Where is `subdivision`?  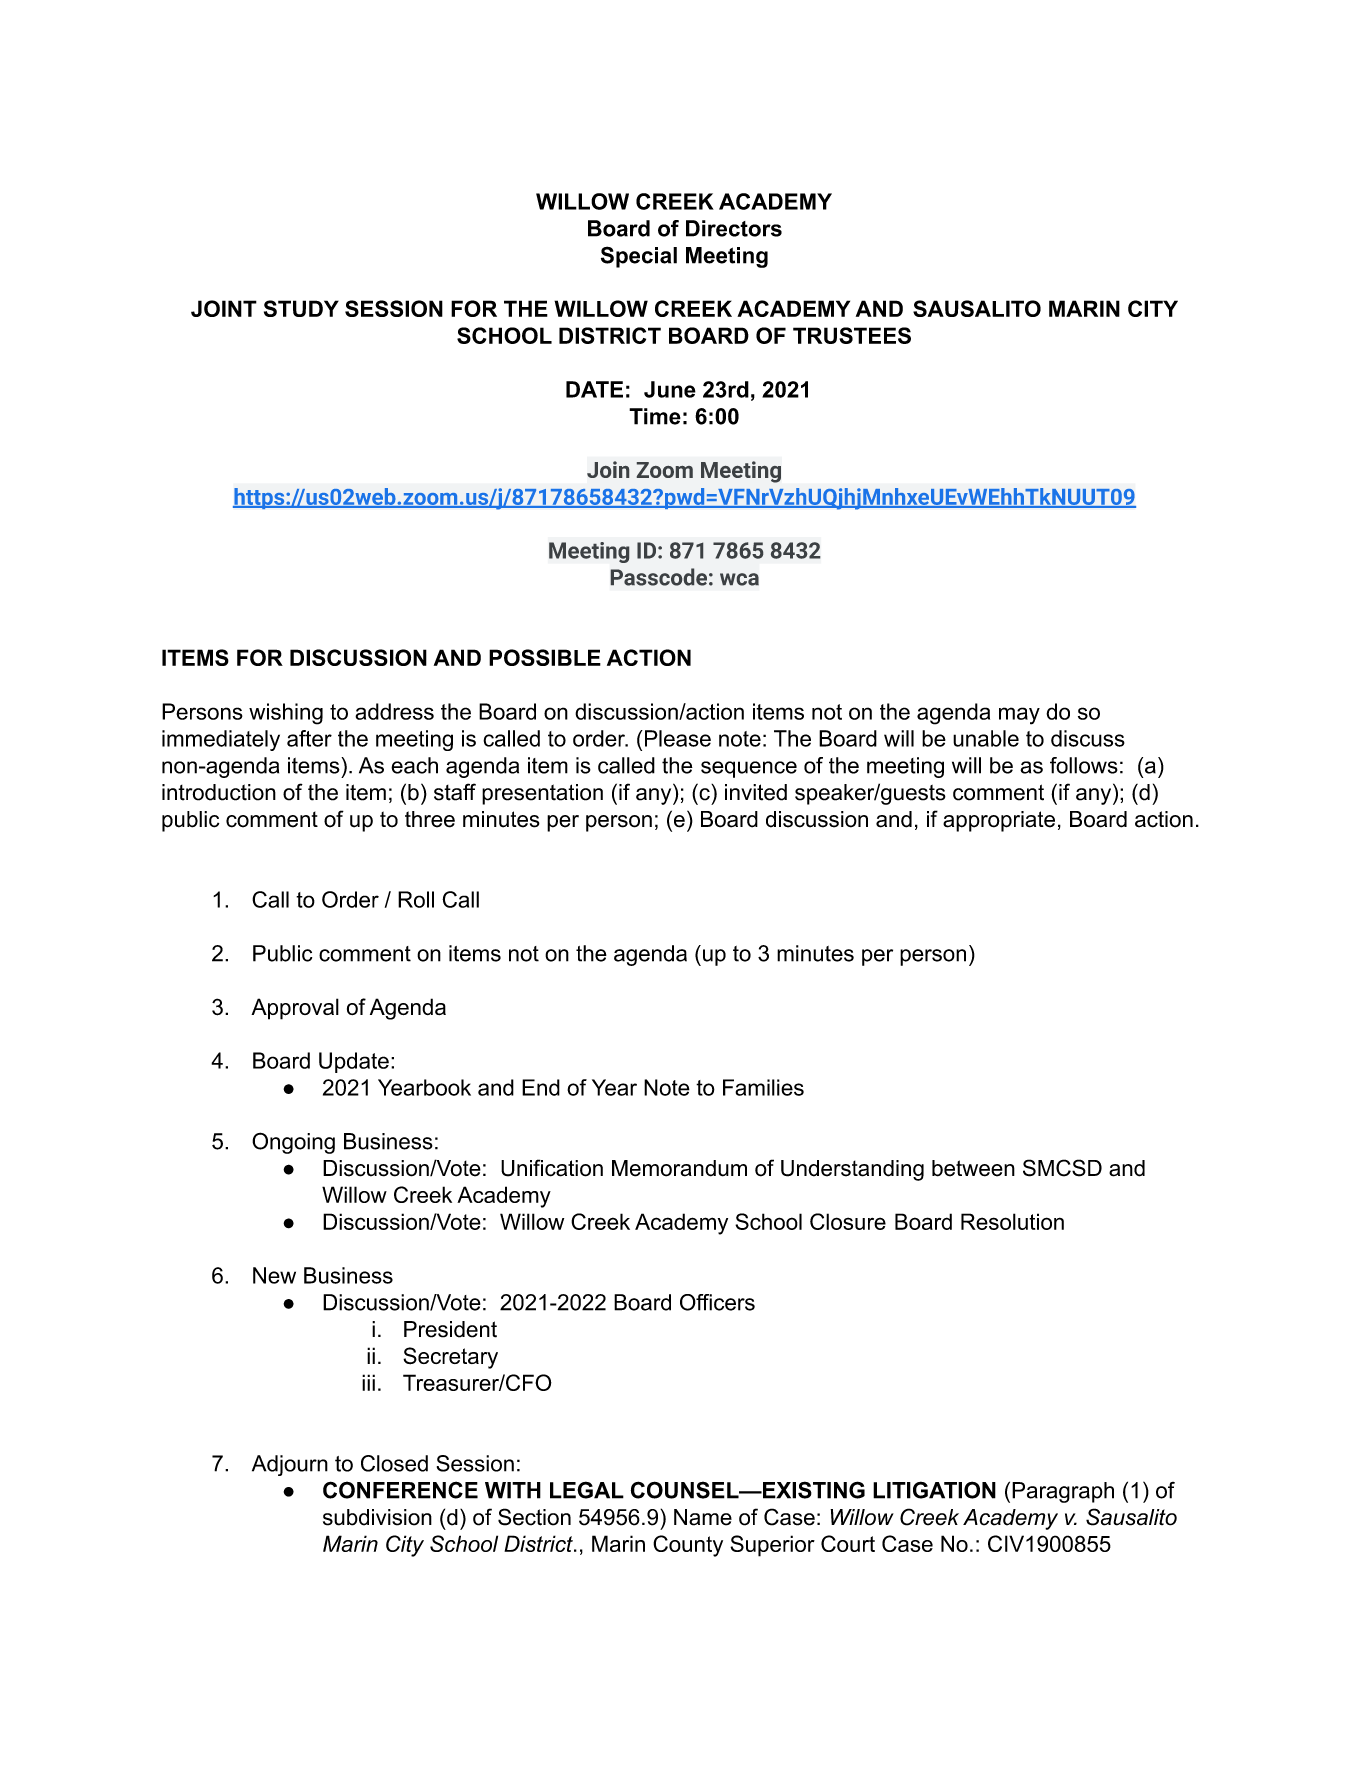 subdivision is located at coordinates (377, 1517).
